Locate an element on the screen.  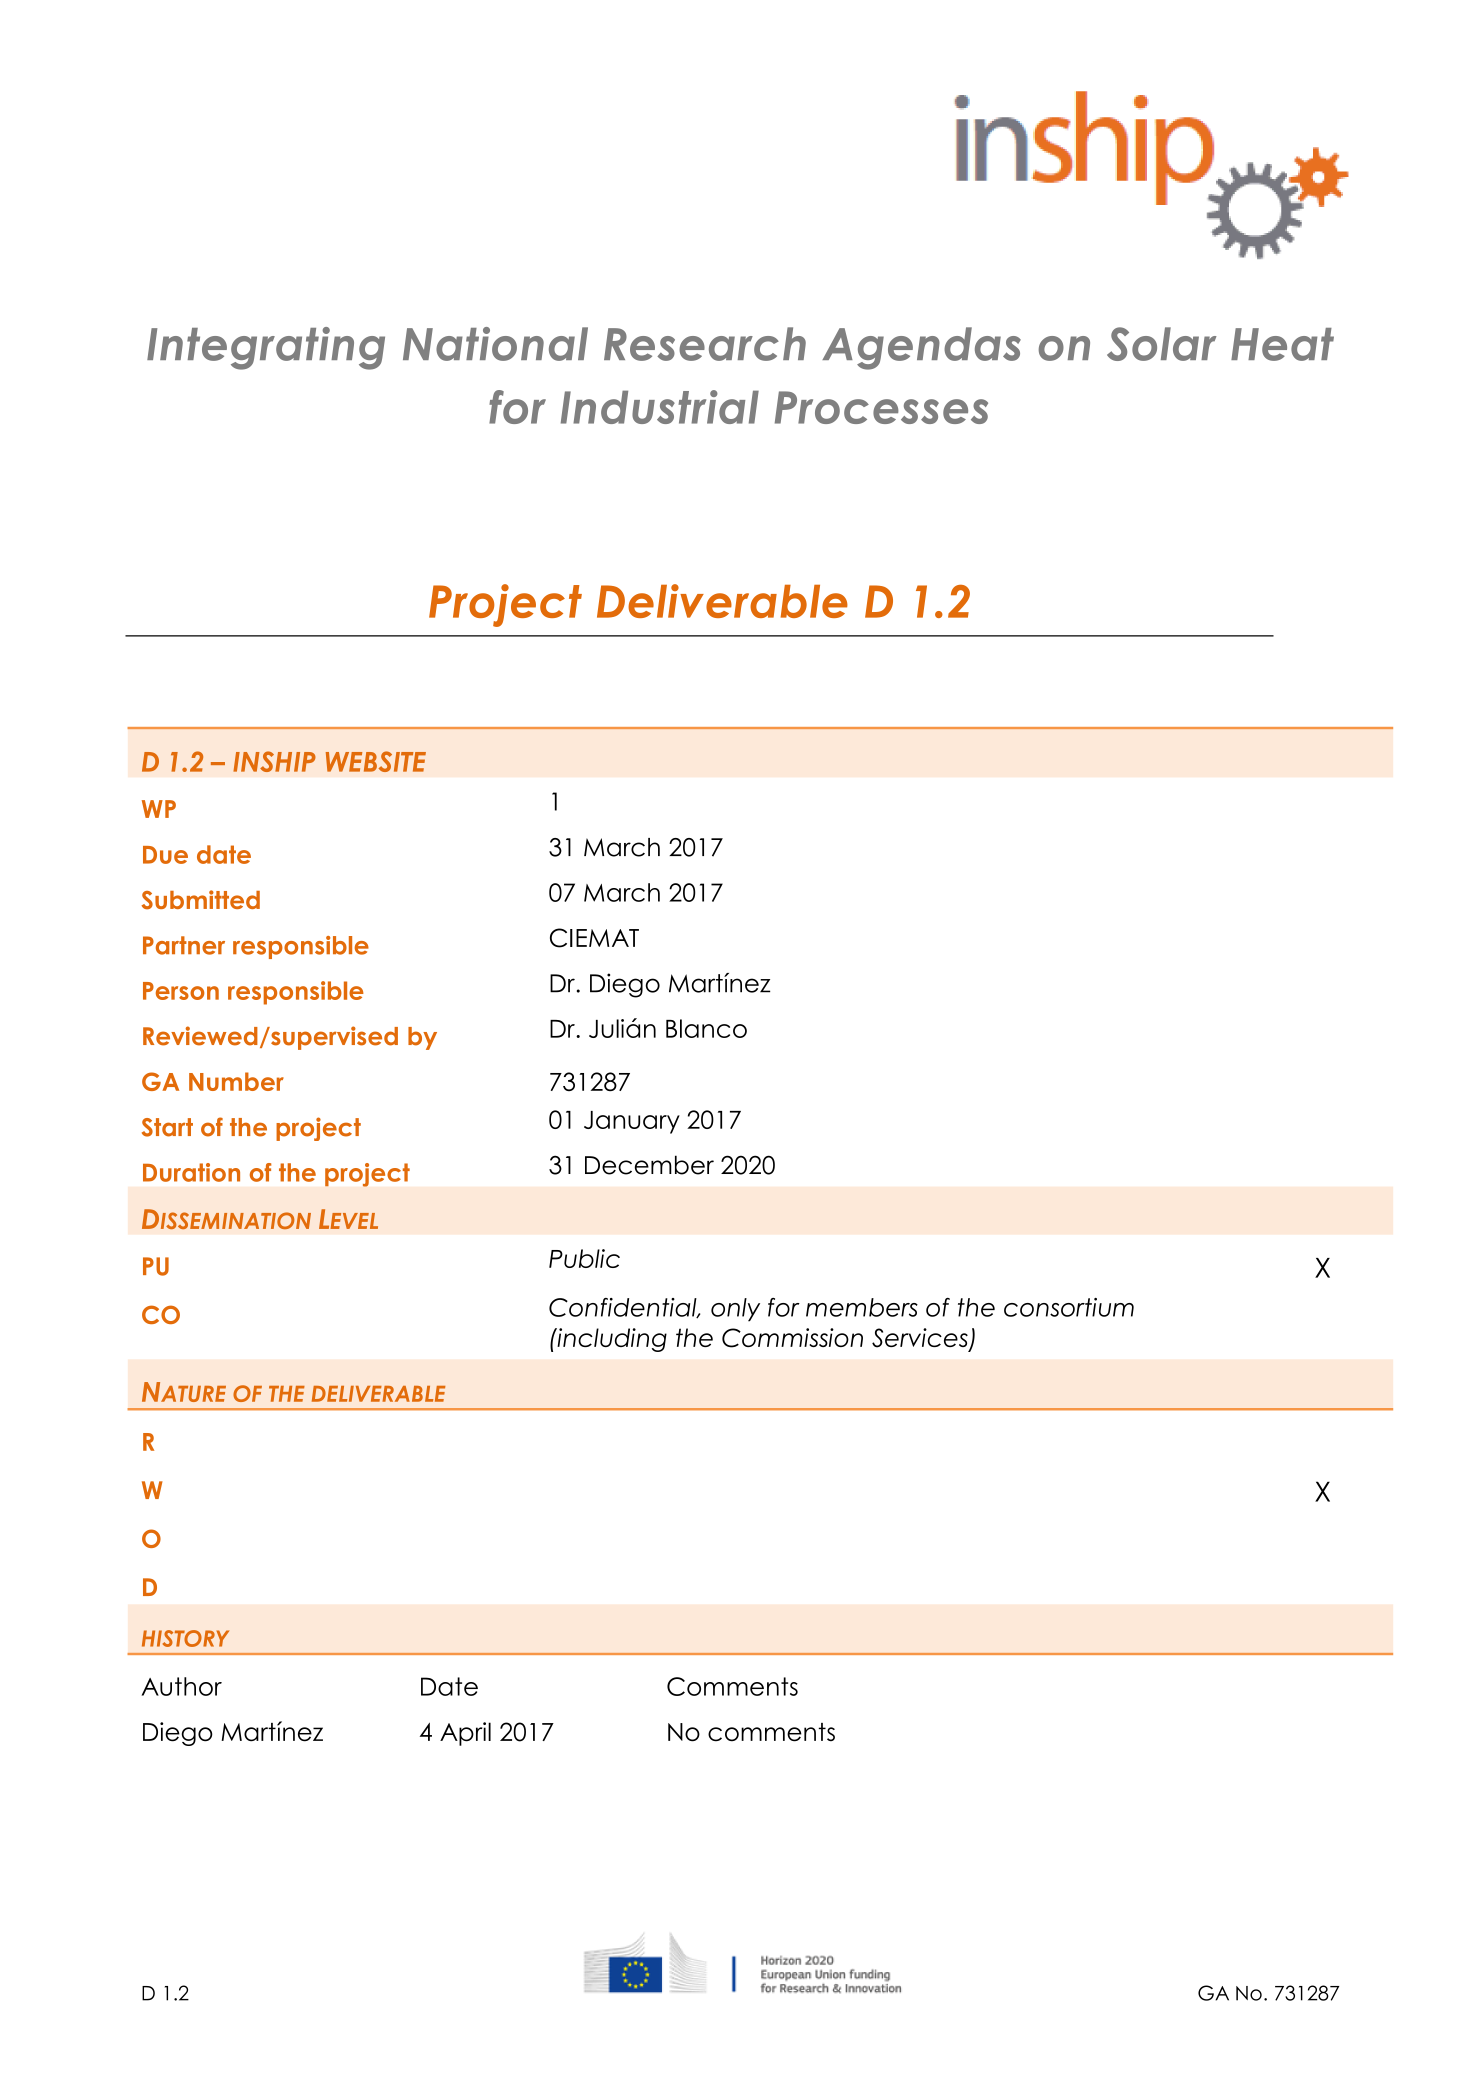
WEBSITE is located at coordinates (376, 761).
